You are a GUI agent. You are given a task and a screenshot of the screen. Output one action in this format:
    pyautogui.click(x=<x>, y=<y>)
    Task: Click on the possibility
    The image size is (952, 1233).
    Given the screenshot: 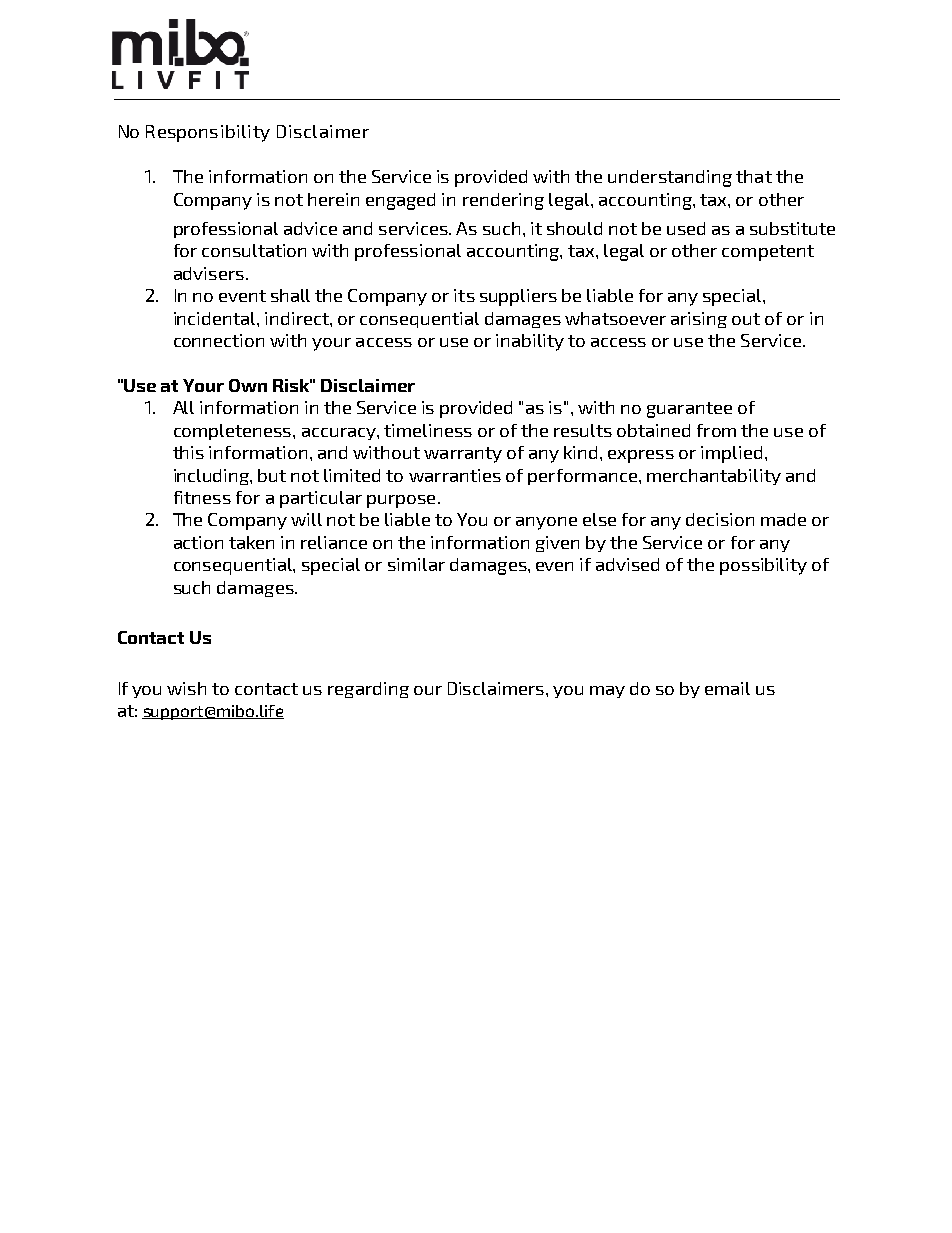 What is the action you would take?
    pyautogui.click(x=763, y=566)
